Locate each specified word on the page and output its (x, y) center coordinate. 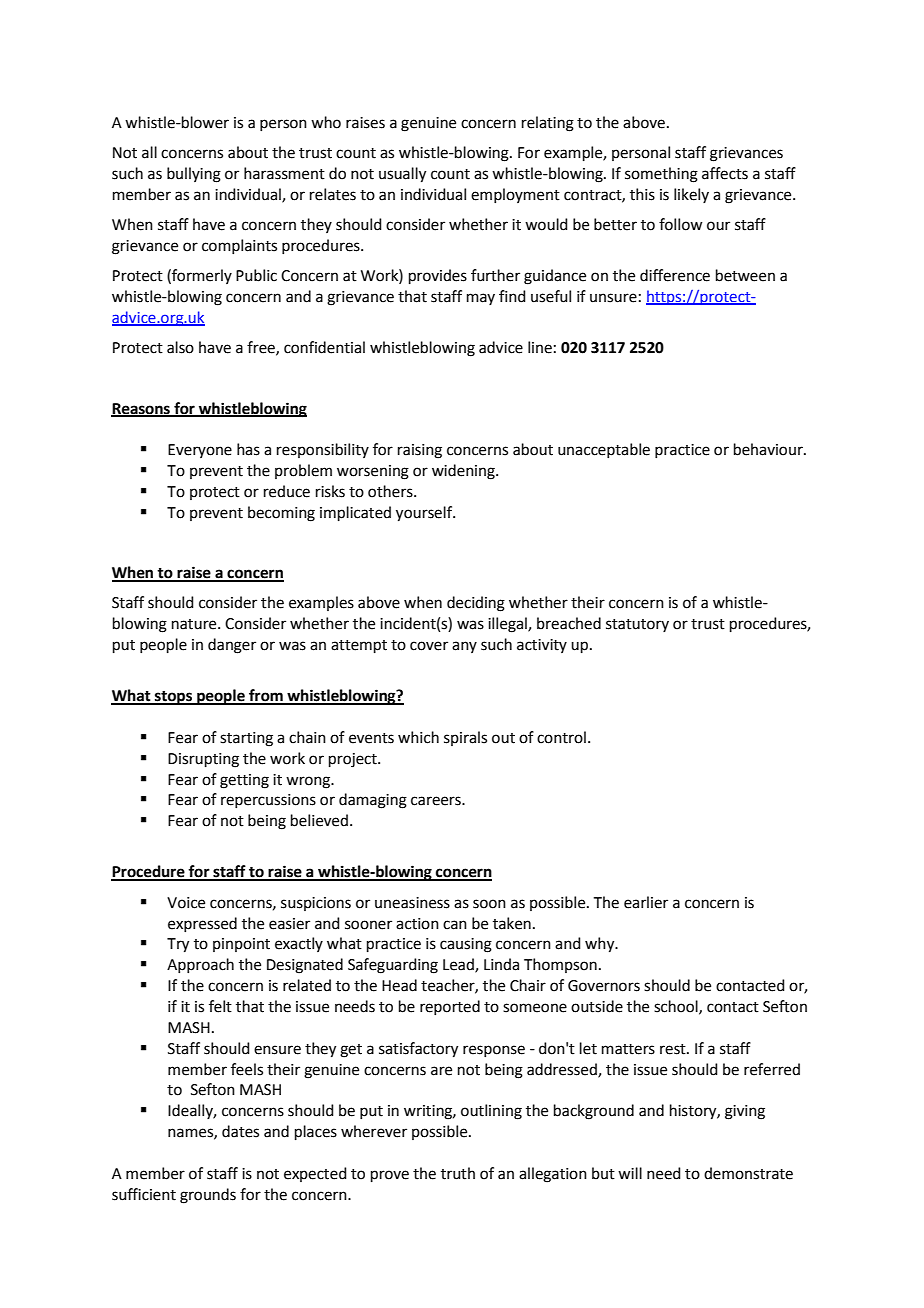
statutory (637, 625)
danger (232, 646)
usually (402, 175)
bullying (194, 175)
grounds (208, 1196)
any (464, 647)
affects (725, 173)
